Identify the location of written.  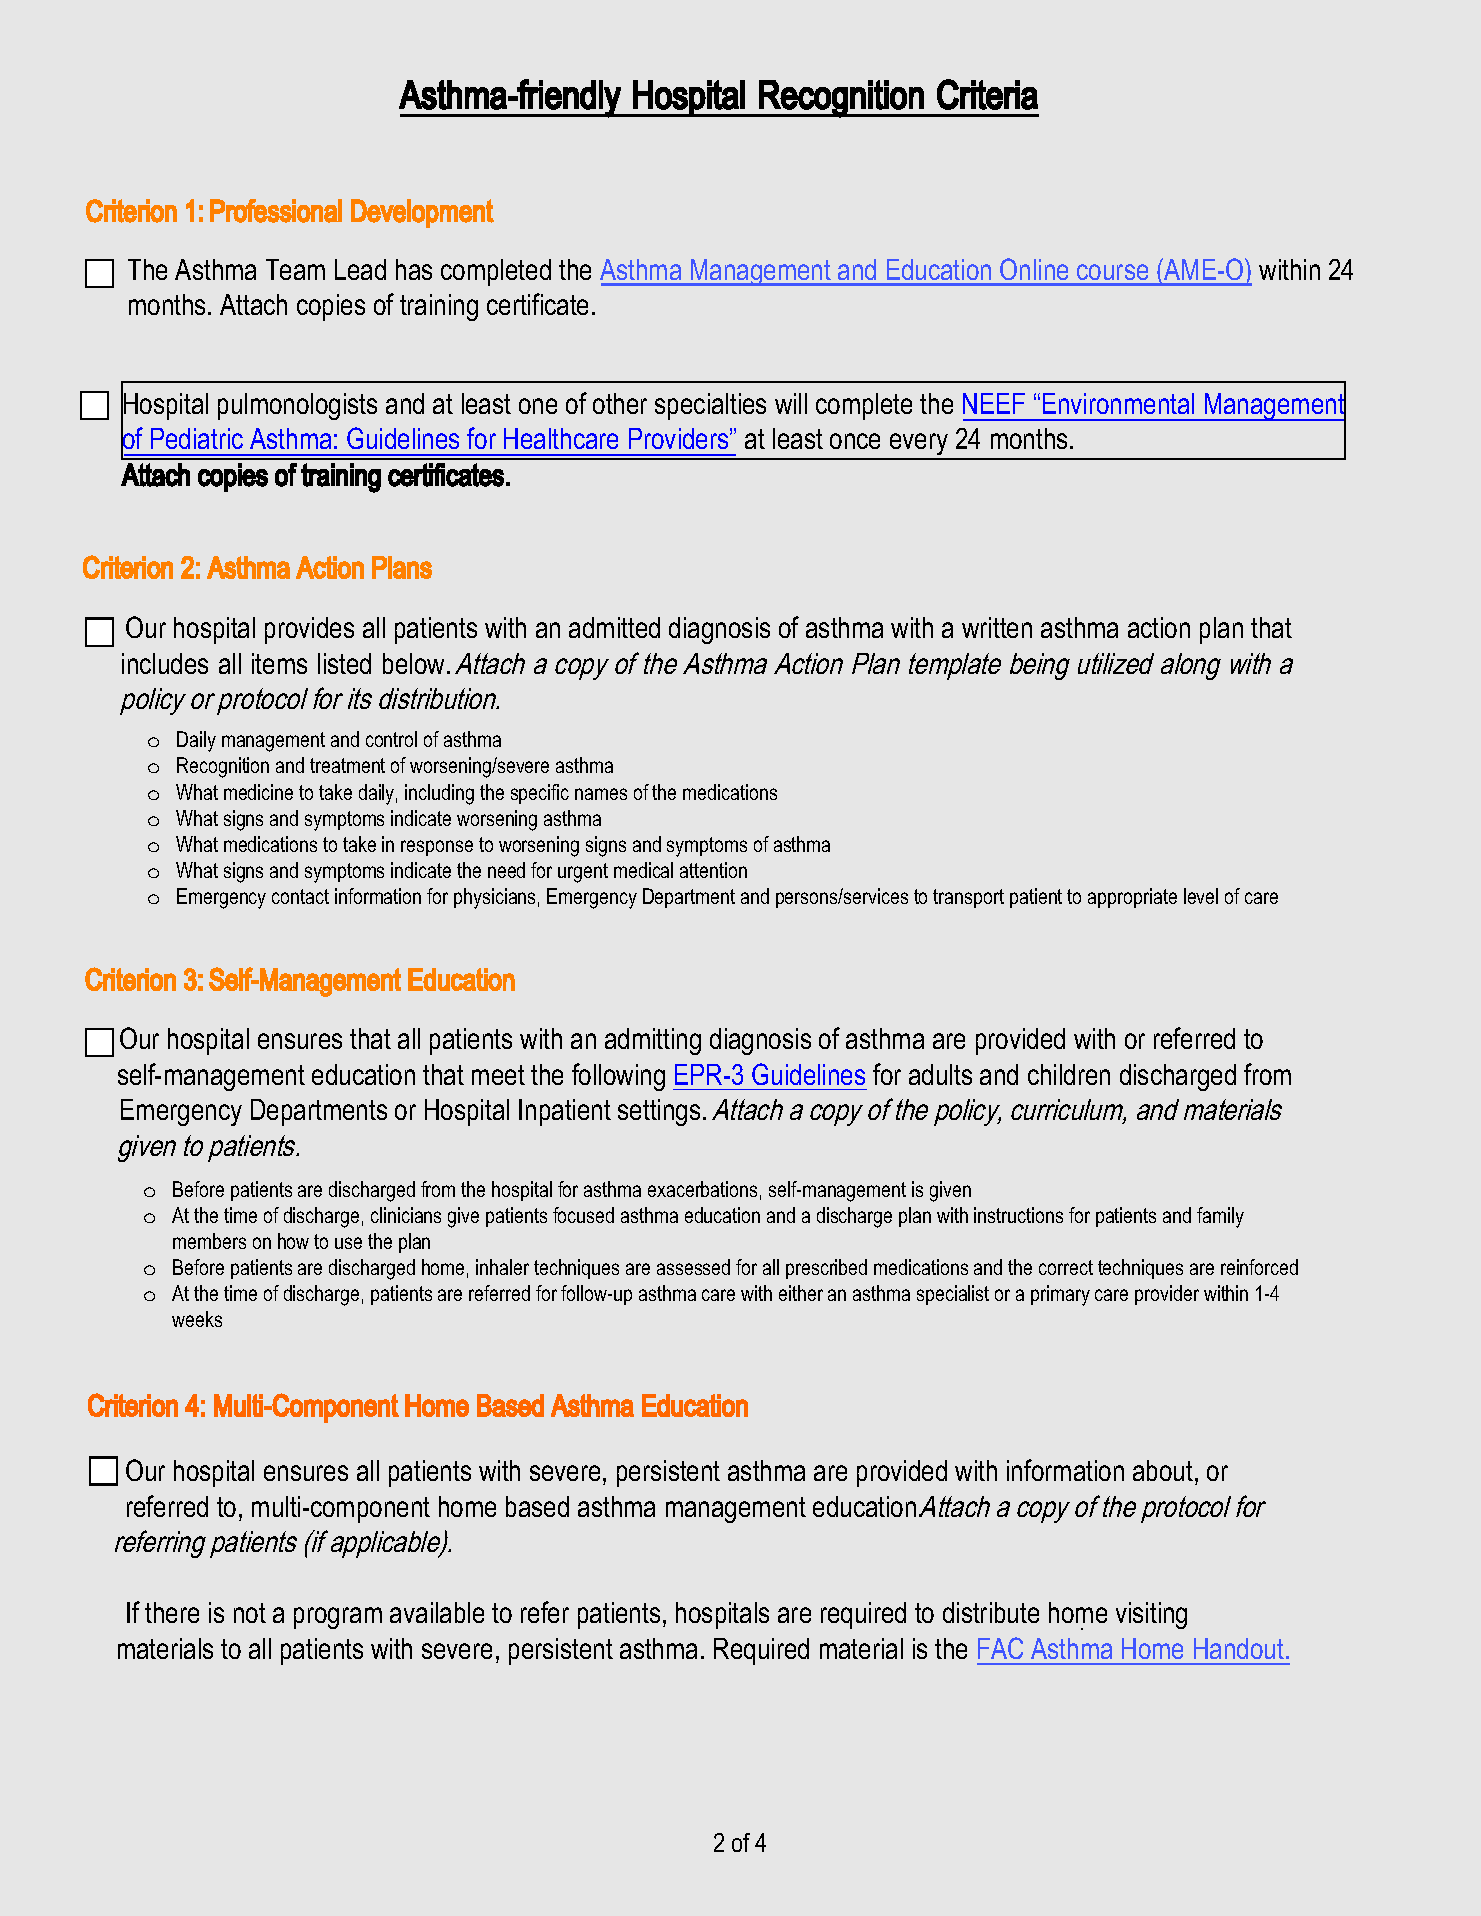
(997, 627).
